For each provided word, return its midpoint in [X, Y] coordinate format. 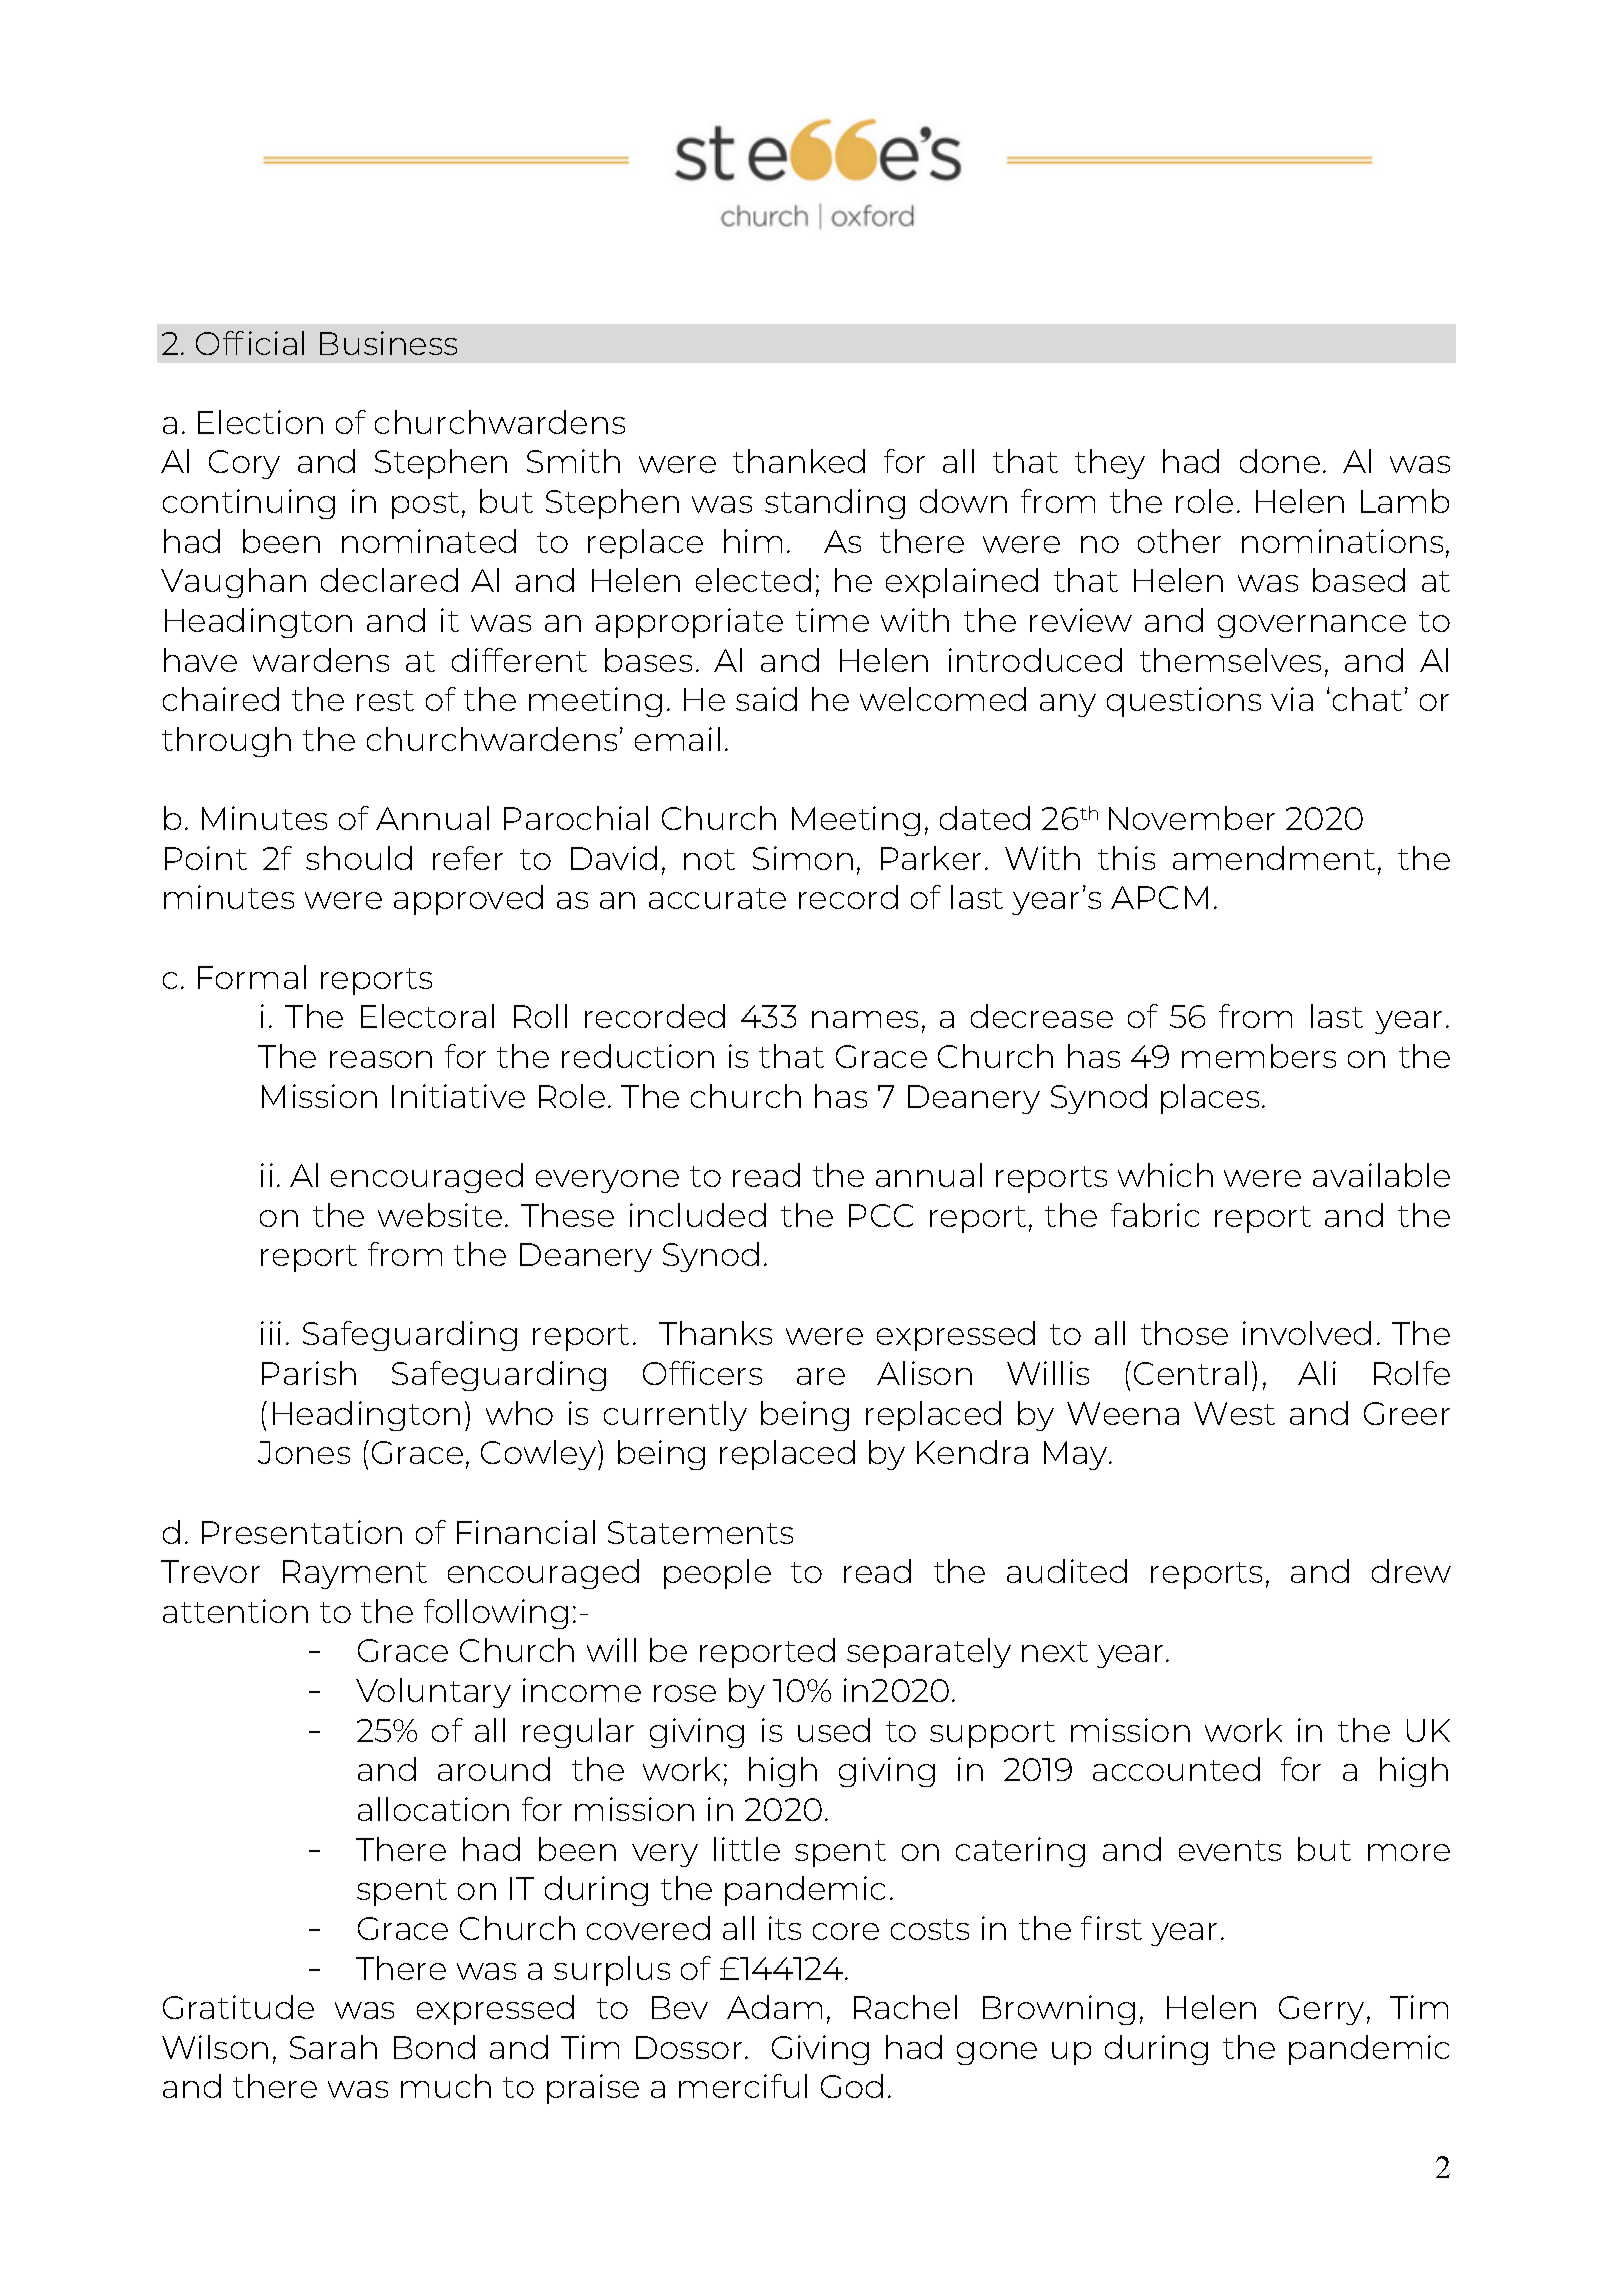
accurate [717, 898]
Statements [700, 1532]
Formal [252, 977]
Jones [304, 1452]
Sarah [333, 2047]
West [1234, 1413]
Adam [774, 2007]
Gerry [1321, 2010]
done [1280, 461]
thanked [799, 461]
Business [388, 343]
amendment [1274, 858]
